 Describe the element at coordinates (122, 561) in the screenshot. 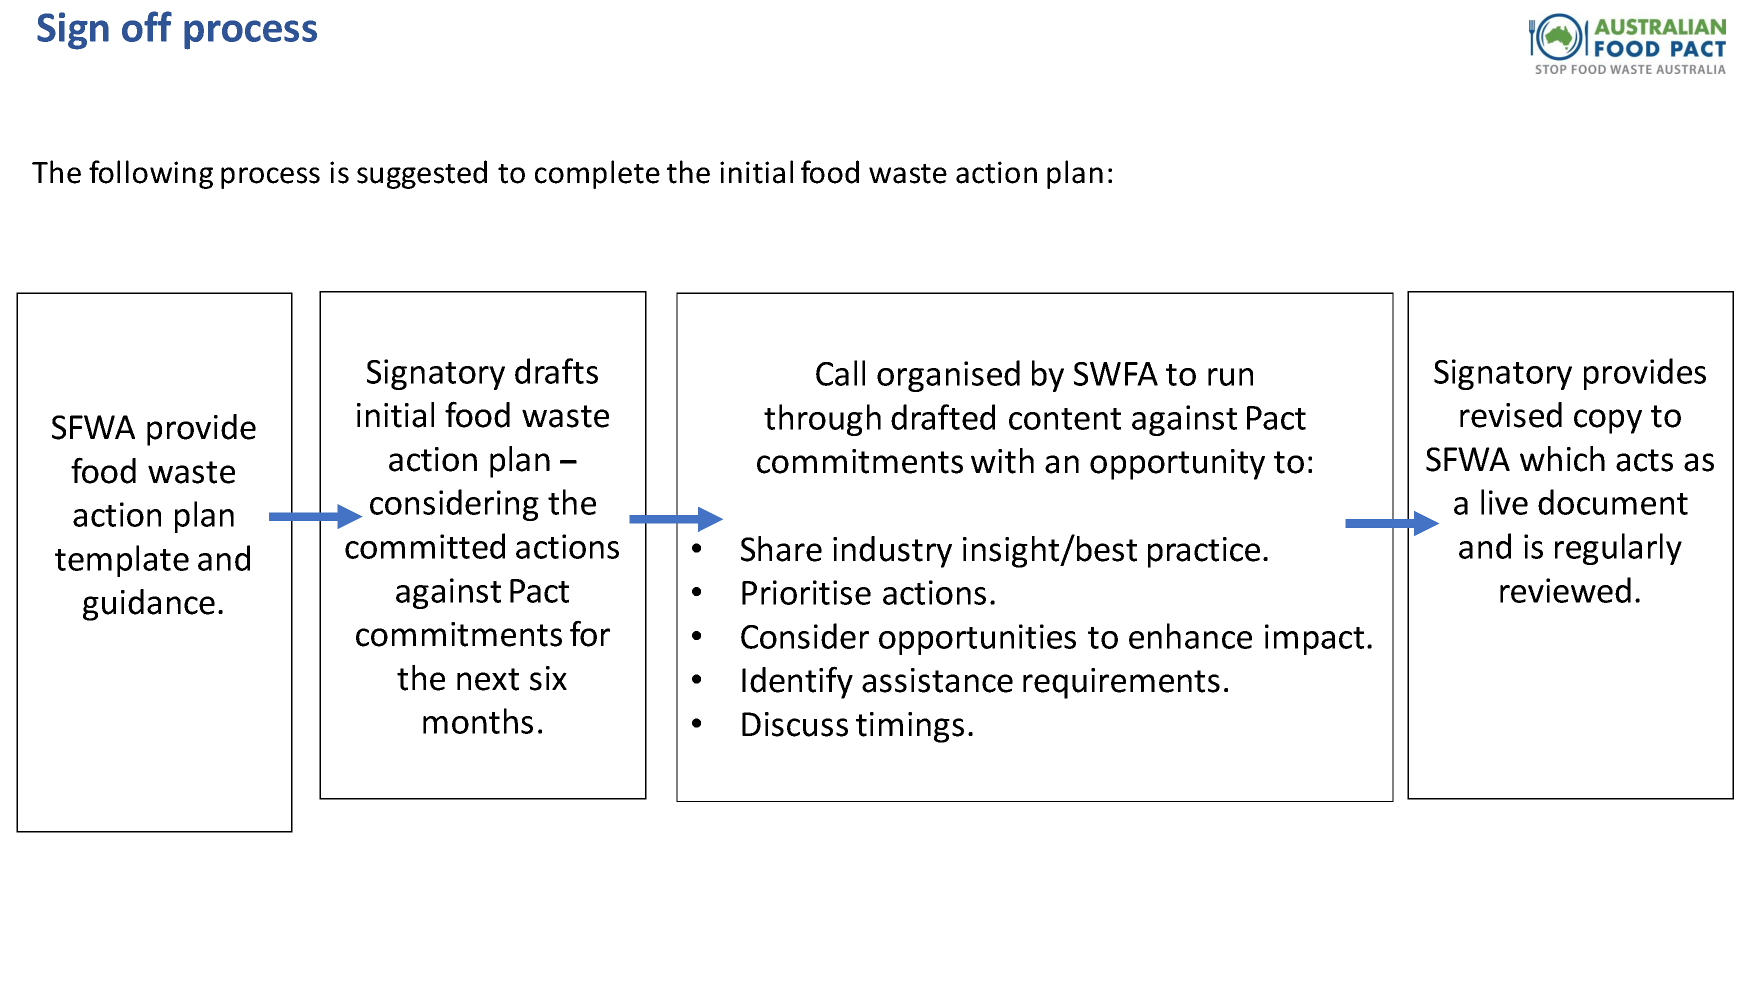

I see `template` at that location.
